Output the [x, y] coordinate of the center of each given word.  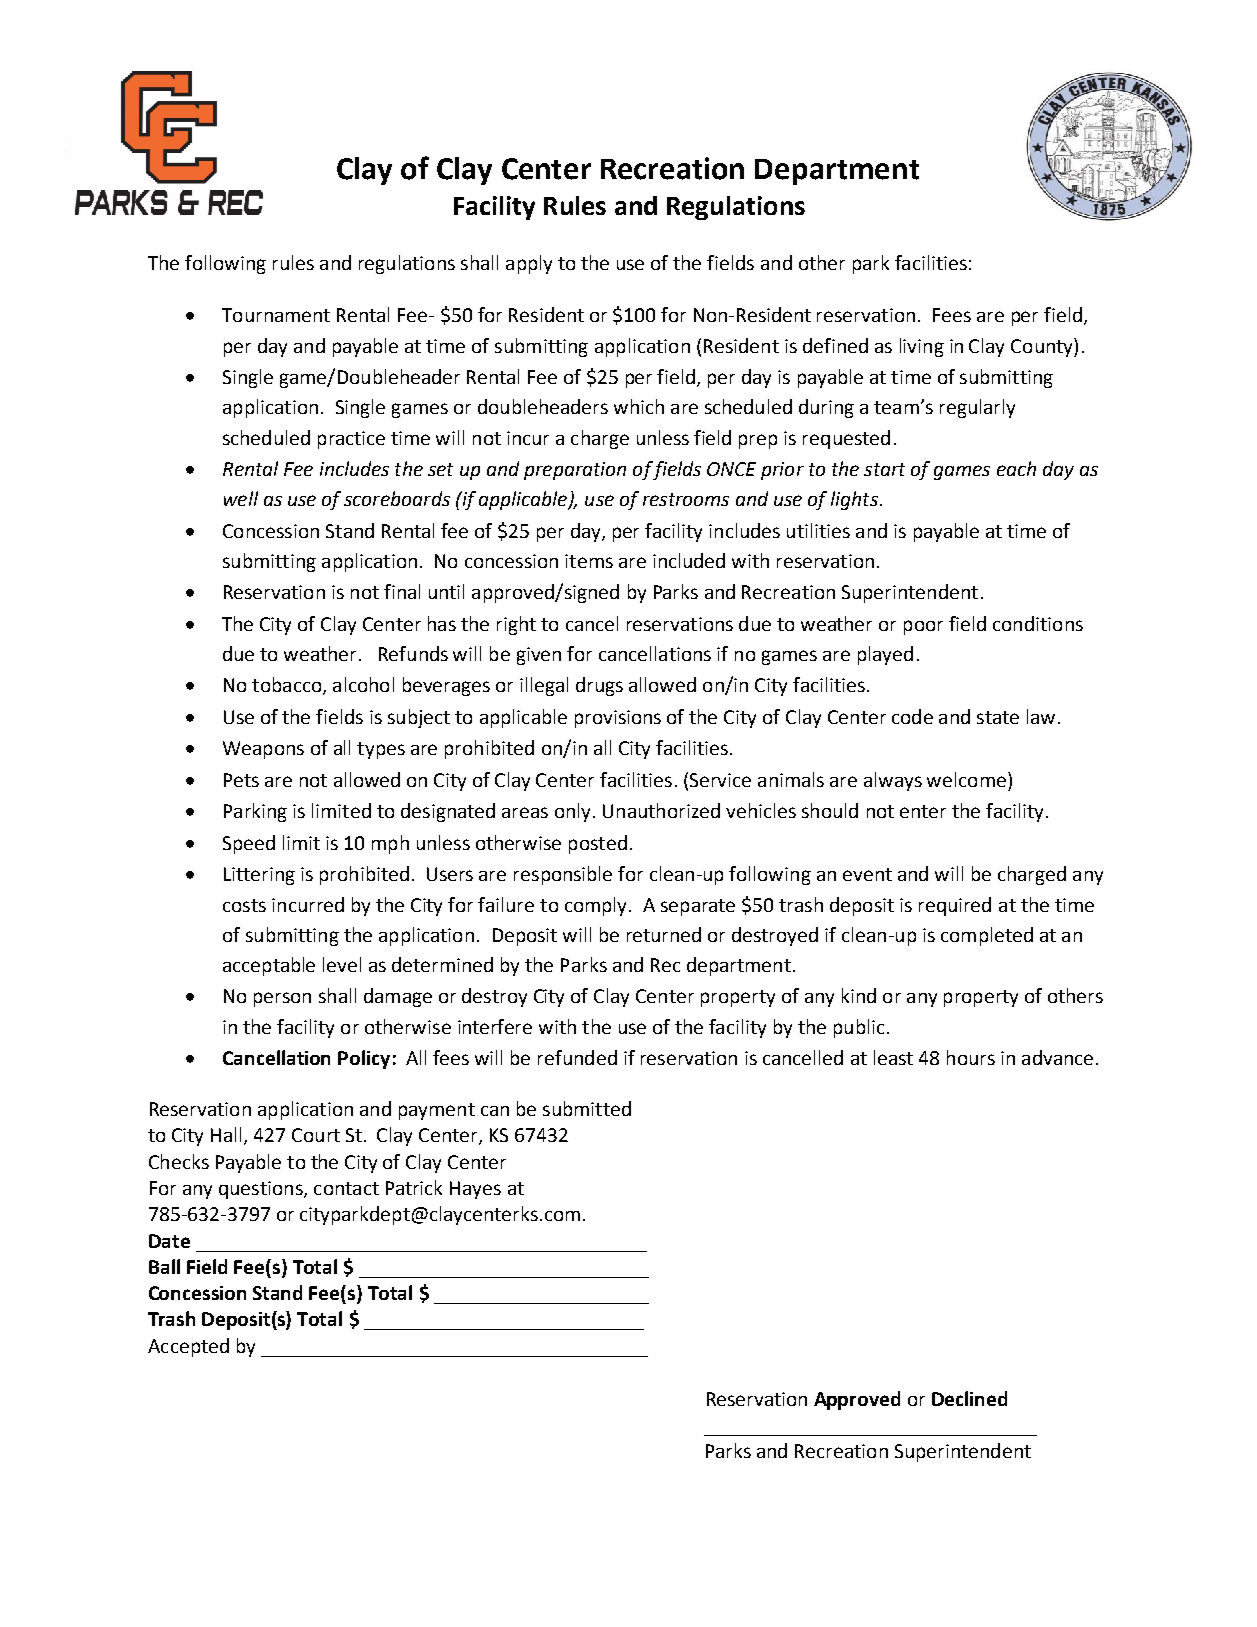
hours [971, 1057]
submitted [587, 1108]
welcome [966, 779]
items [589, 561]
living [922, 347]
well [241, 498]
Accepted [188, 1347]
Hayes [475, 1190]
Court [316, 1135]
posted [598, 844]
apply [529, 264]
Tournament [276, 315]
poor [923, 627]
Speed [249, 844]
